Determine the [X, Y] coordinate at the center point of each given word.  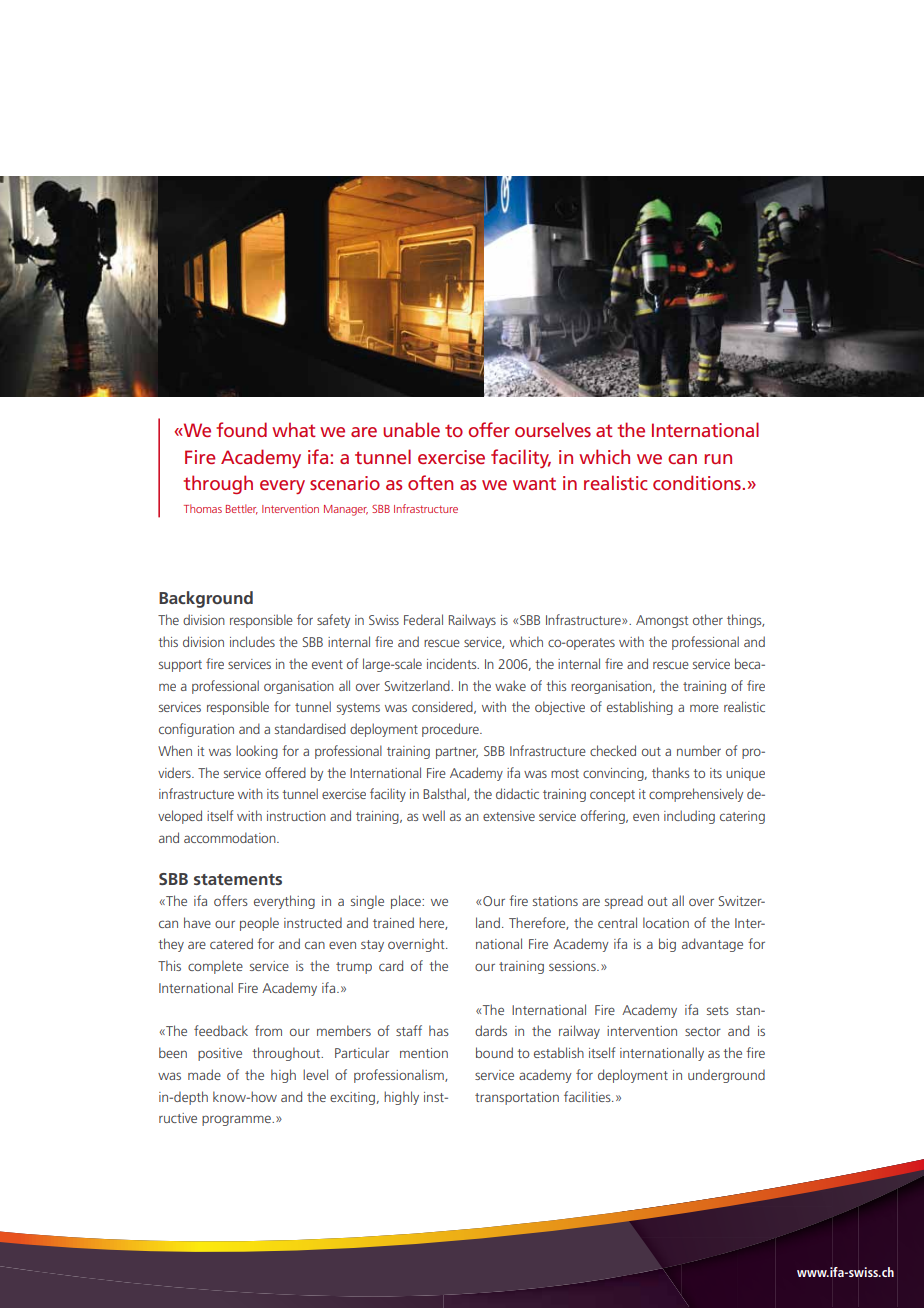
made [204, 1074]
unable [411, 429]
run [718, 459]
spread [624, 902]
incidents [453, 663]
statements [238, 879]
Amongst [662, 621]
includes [252, 641]
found [241, 429]
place [407, 902]
